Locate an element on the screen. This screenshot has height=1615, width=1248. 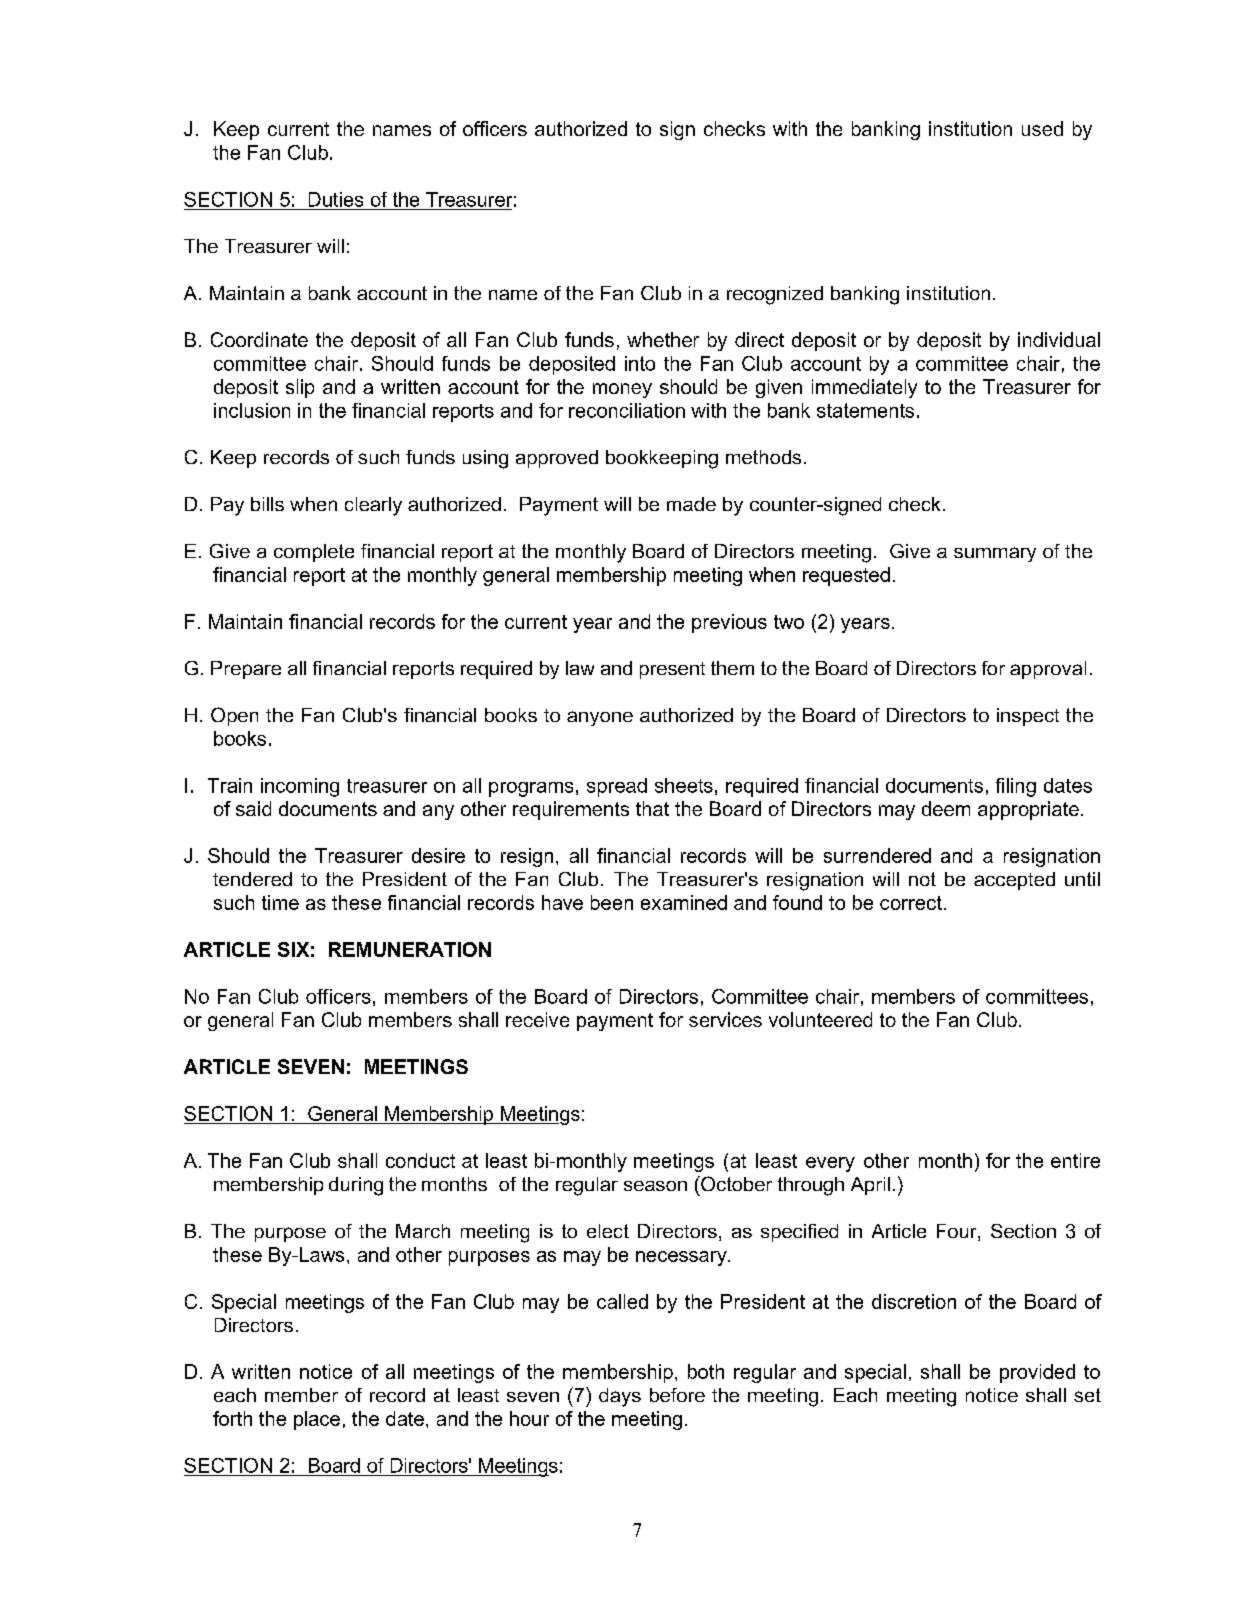
place is located at coordinates (317, 1420).
